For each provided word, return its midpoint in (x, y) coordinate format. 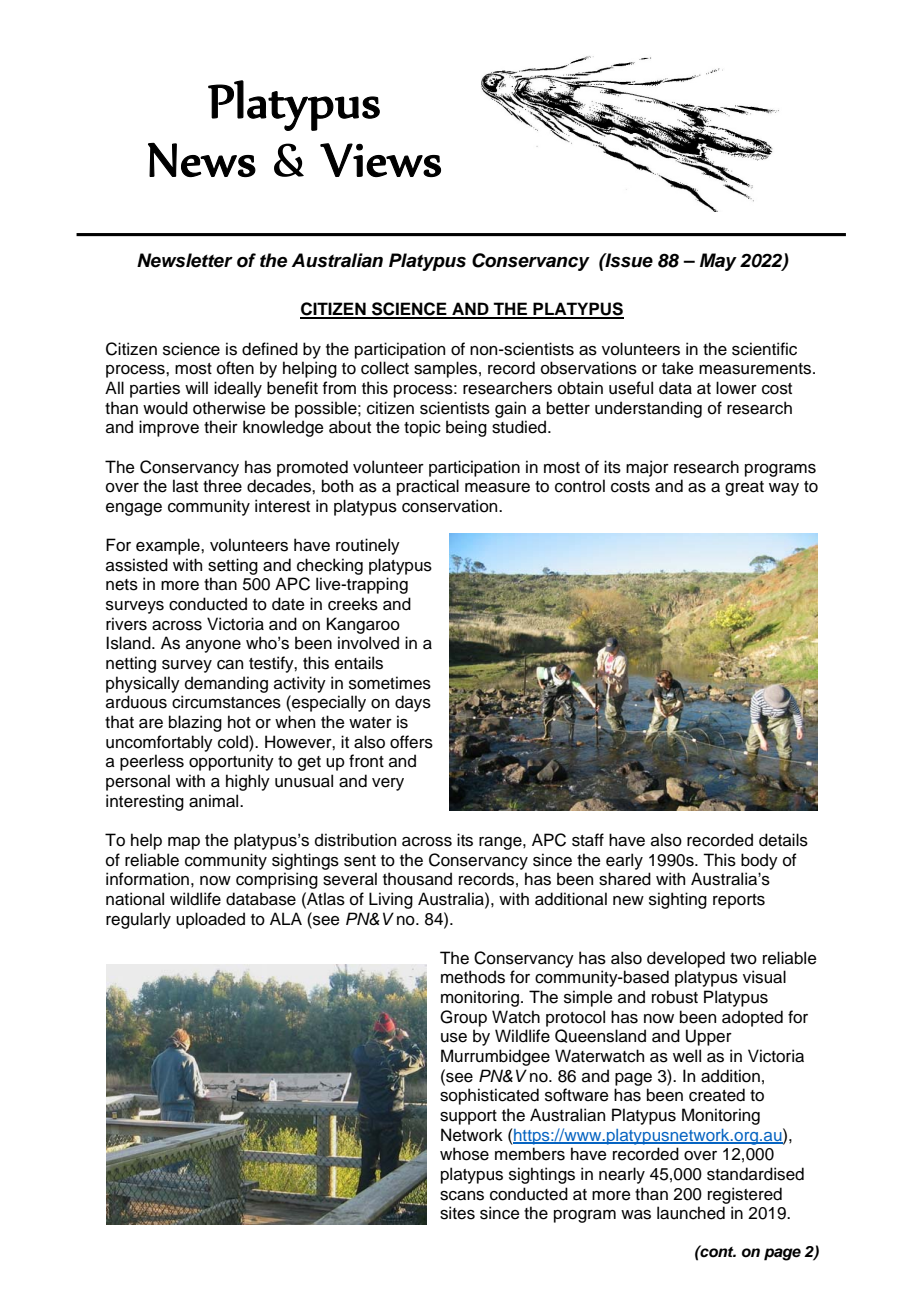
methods (473, 977)
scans (462, 1196)
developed (686, 959)
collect (385, 368)
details (783, 840)
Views (380, 160)
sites (457, 1213)
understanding (648, 409)
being (466, 428)
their (221, 427)
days (413, 703)
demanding (226, 684)
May (718, 262)
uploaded (210, 920)
